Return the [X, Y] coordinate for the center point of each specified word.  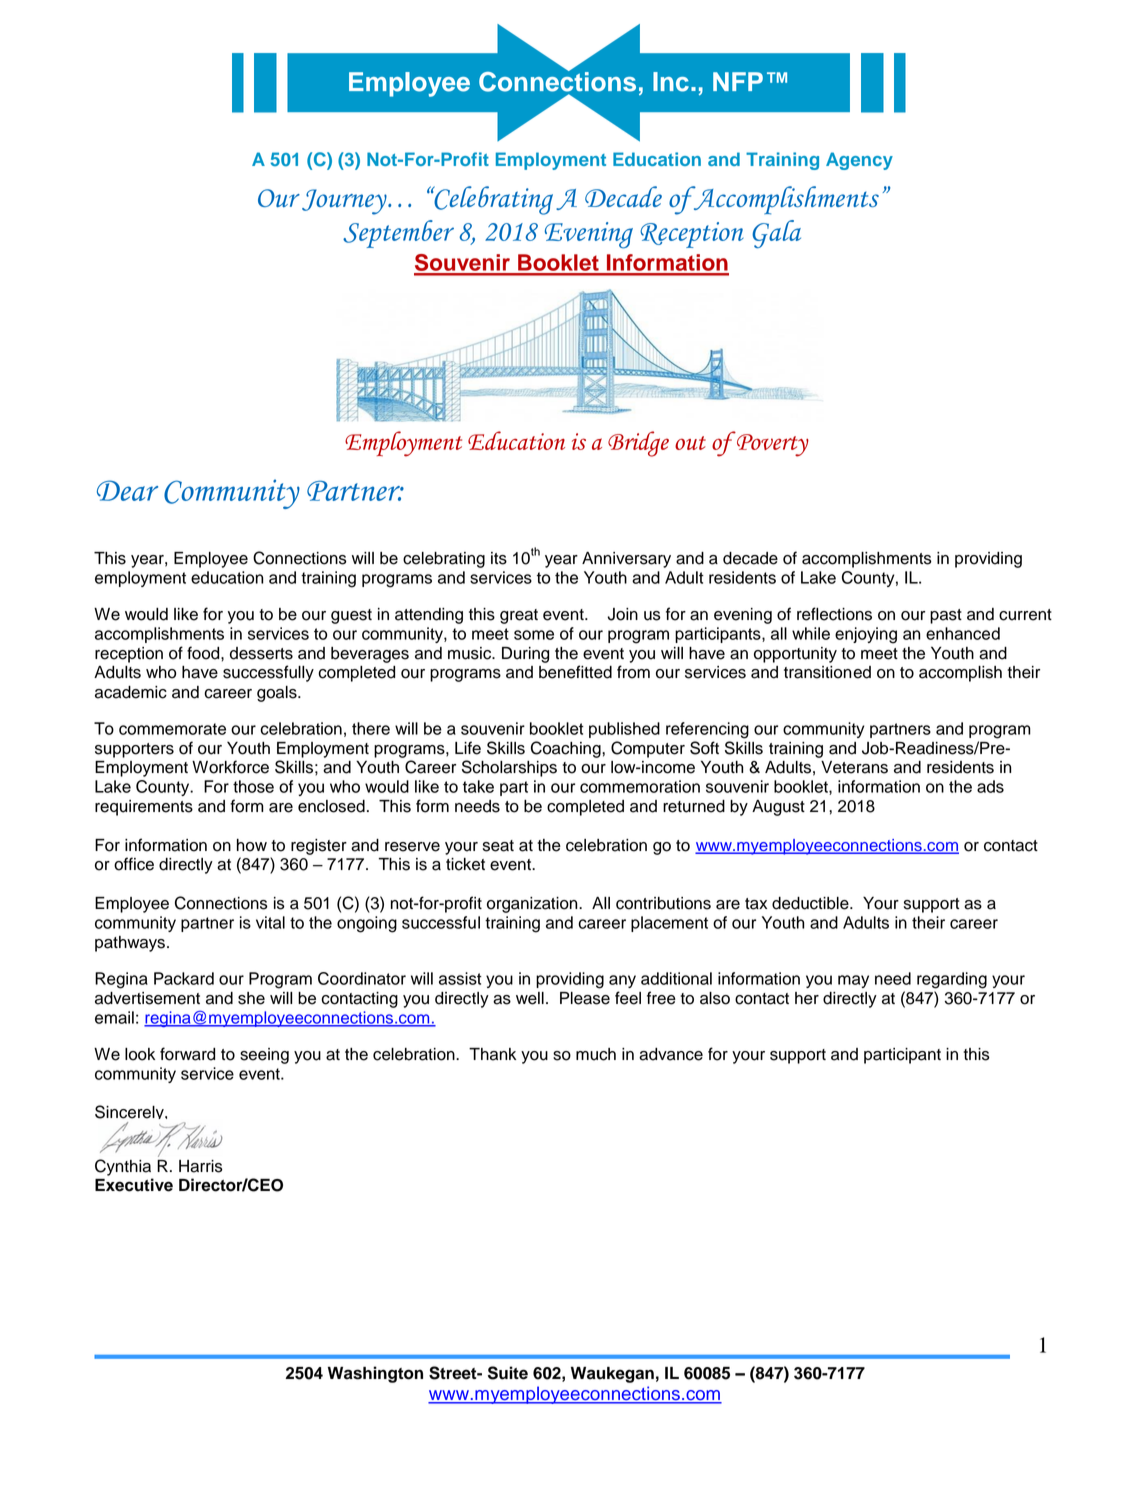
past [946, 616]
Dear [127, 490]
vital [270, 922]
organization [533, 905]
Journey [345, 202]
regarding [952, 980]
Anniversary [626, 560]
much [596, 1054]
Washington [375, 1374]
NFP [738, 81]
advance [671, 1054]
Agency [859, 161]
